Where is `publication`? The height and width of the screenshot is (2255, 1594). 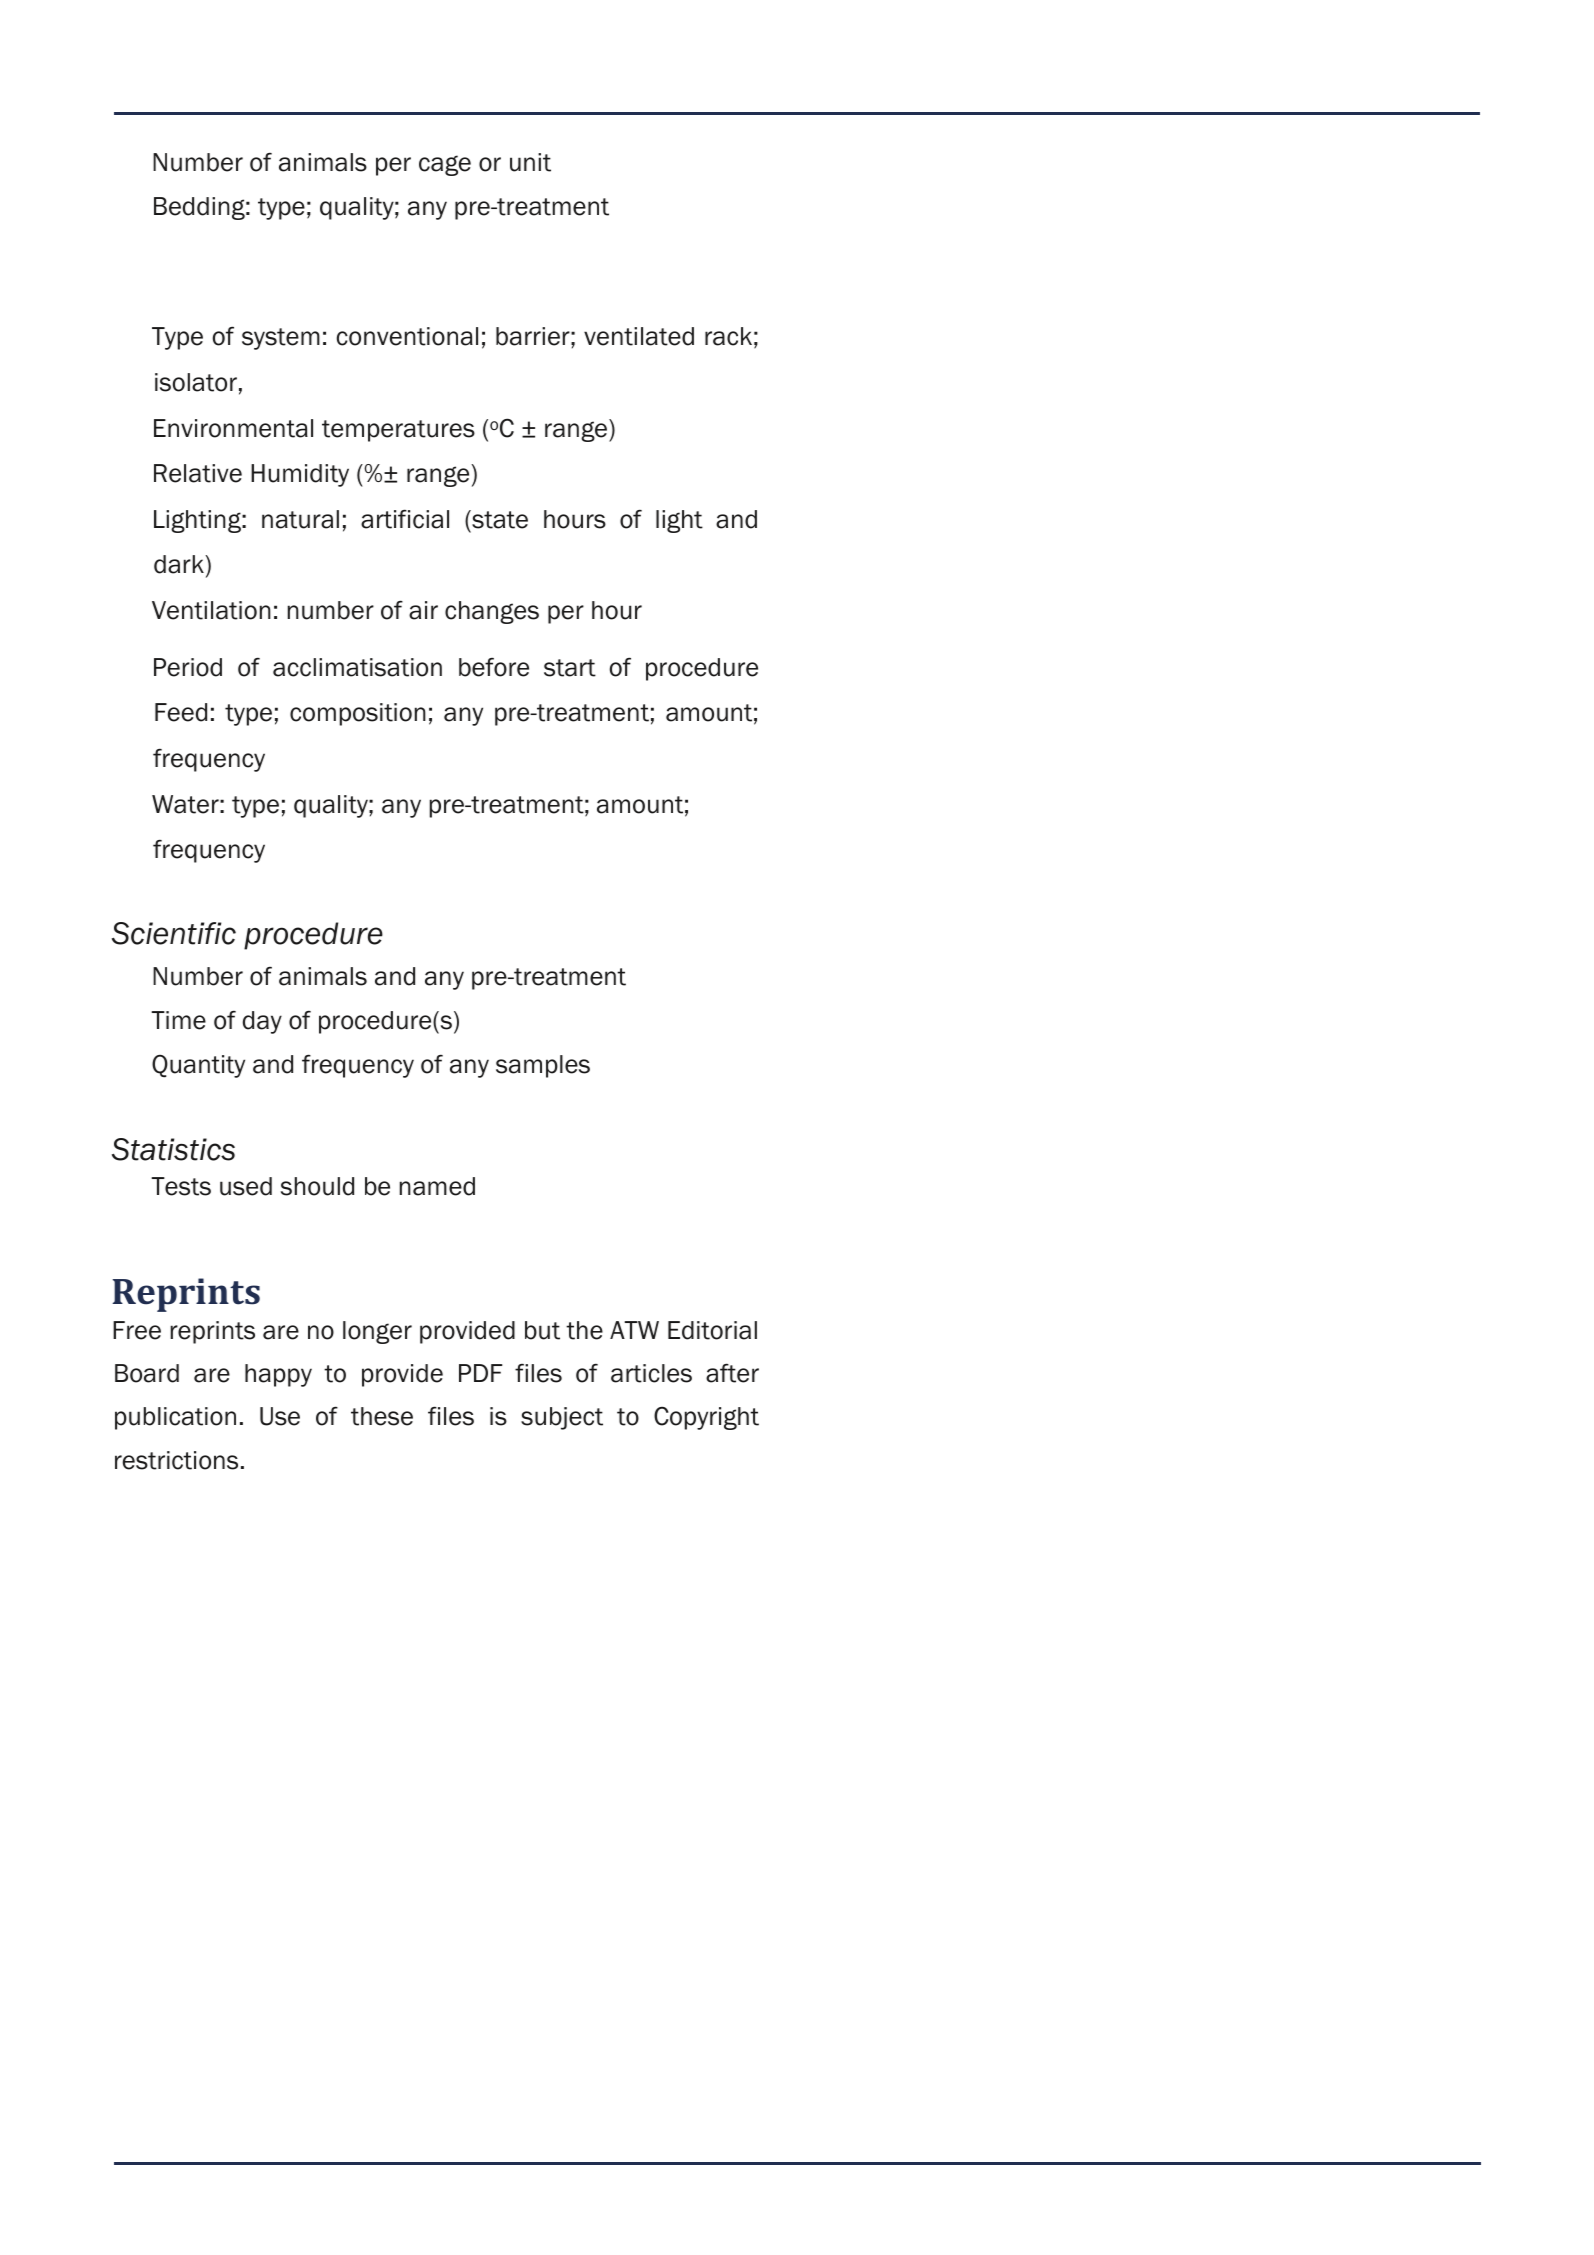
publication is located at coordinates (175, 1418).
